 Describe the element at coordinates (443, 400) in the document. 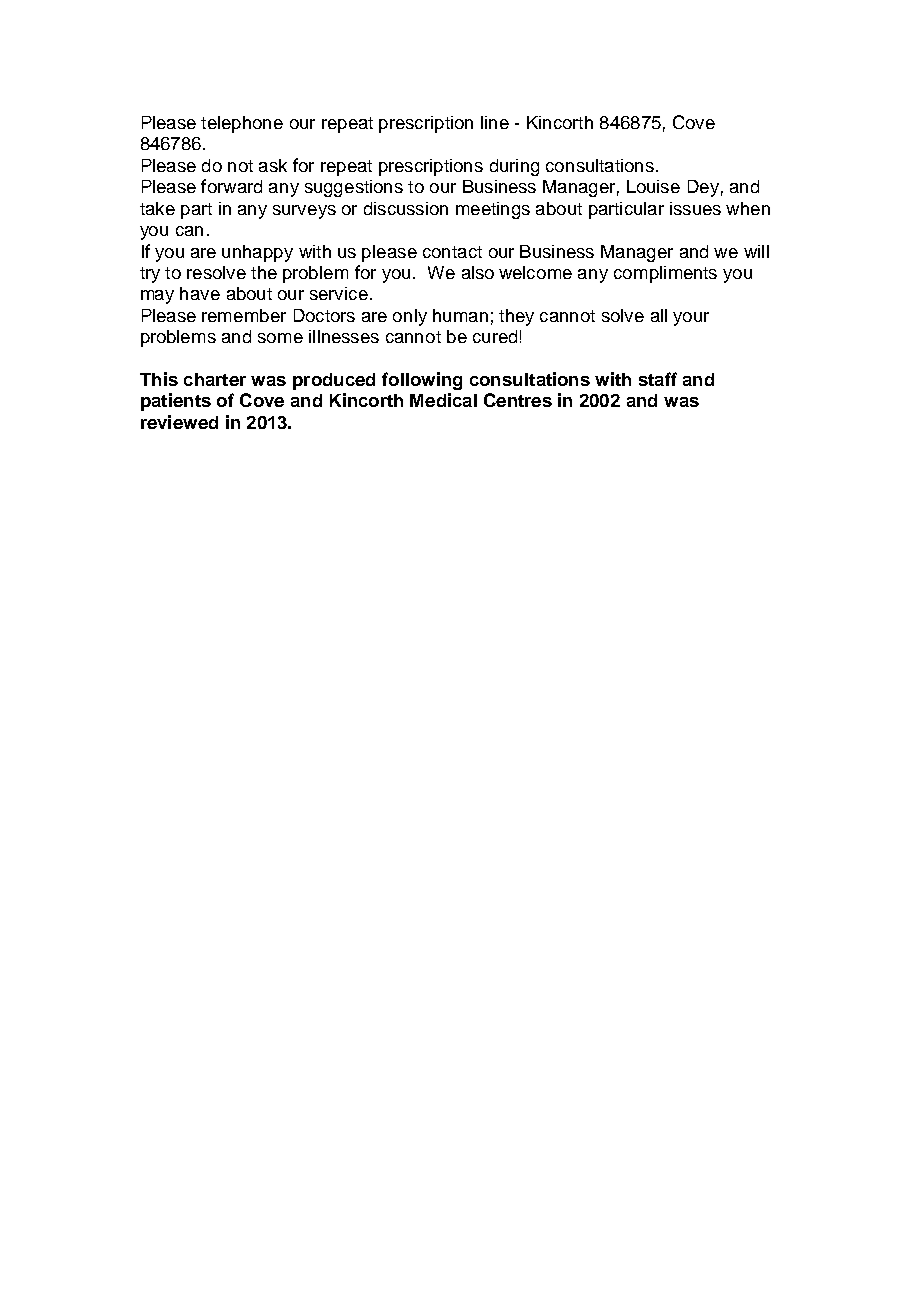

I see `Medical` at that location.
